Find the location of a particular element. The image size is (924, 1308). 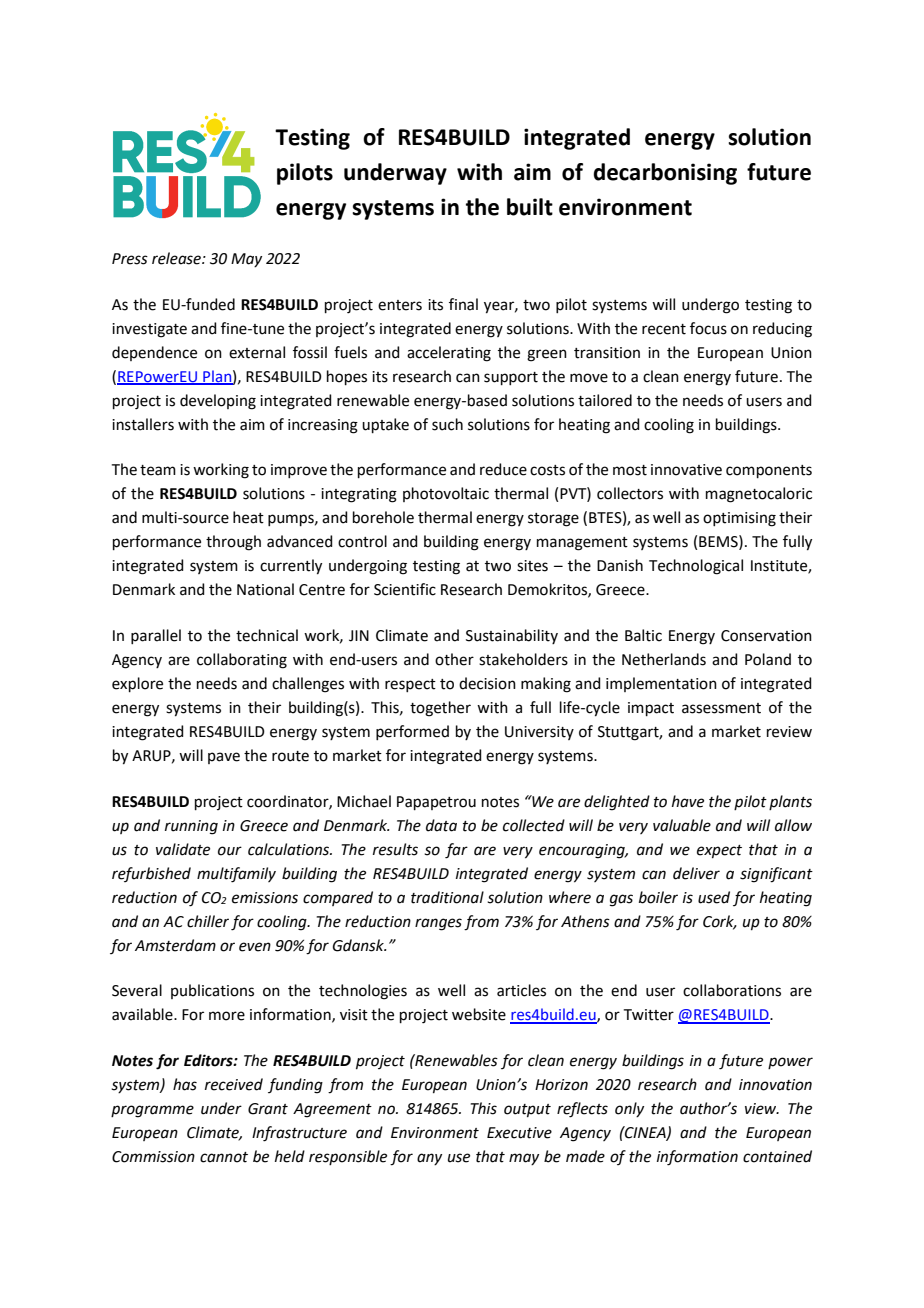

release is located at coordinates (177, 258).
